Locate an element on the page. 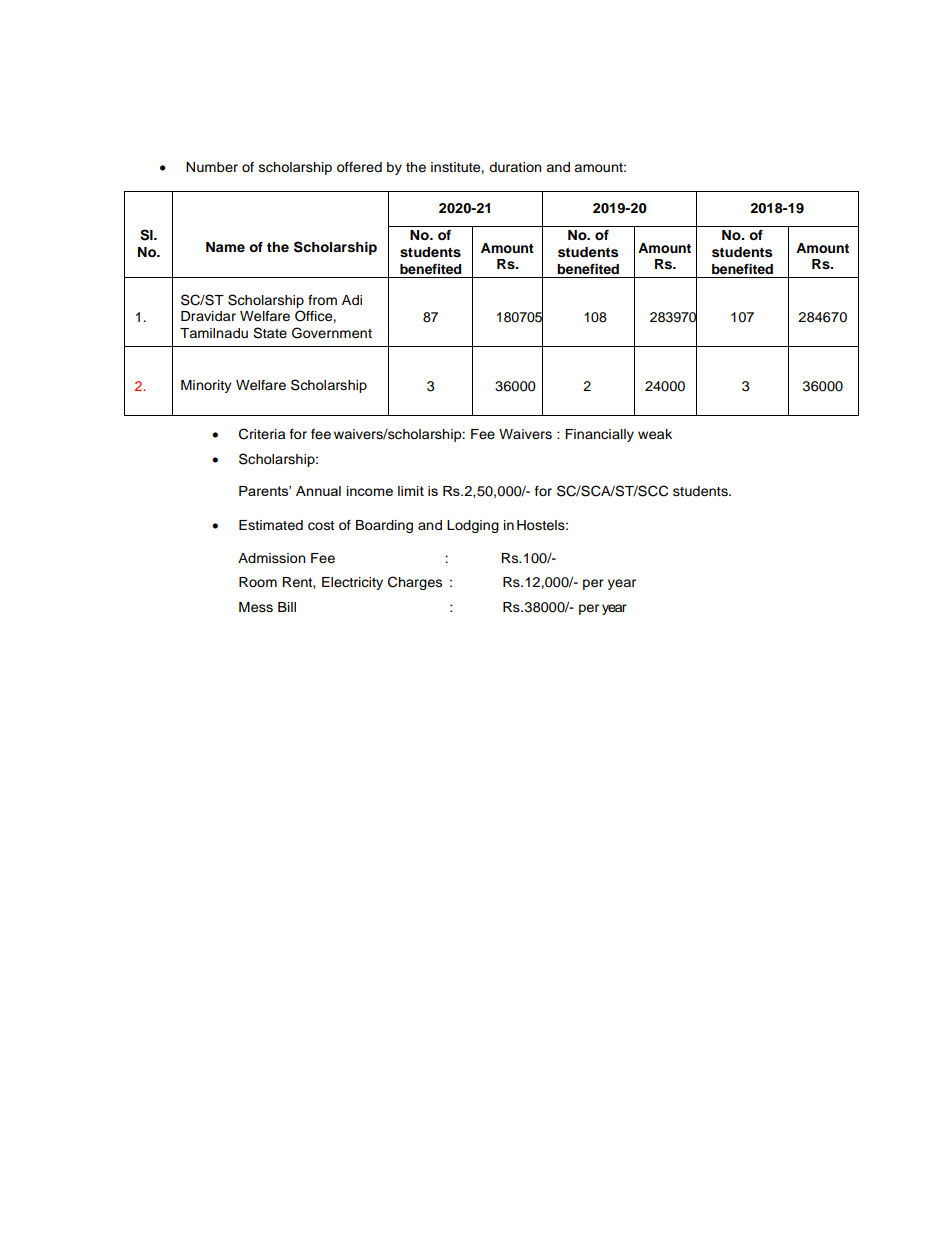  Minority is located at coordinates (206, 386).
